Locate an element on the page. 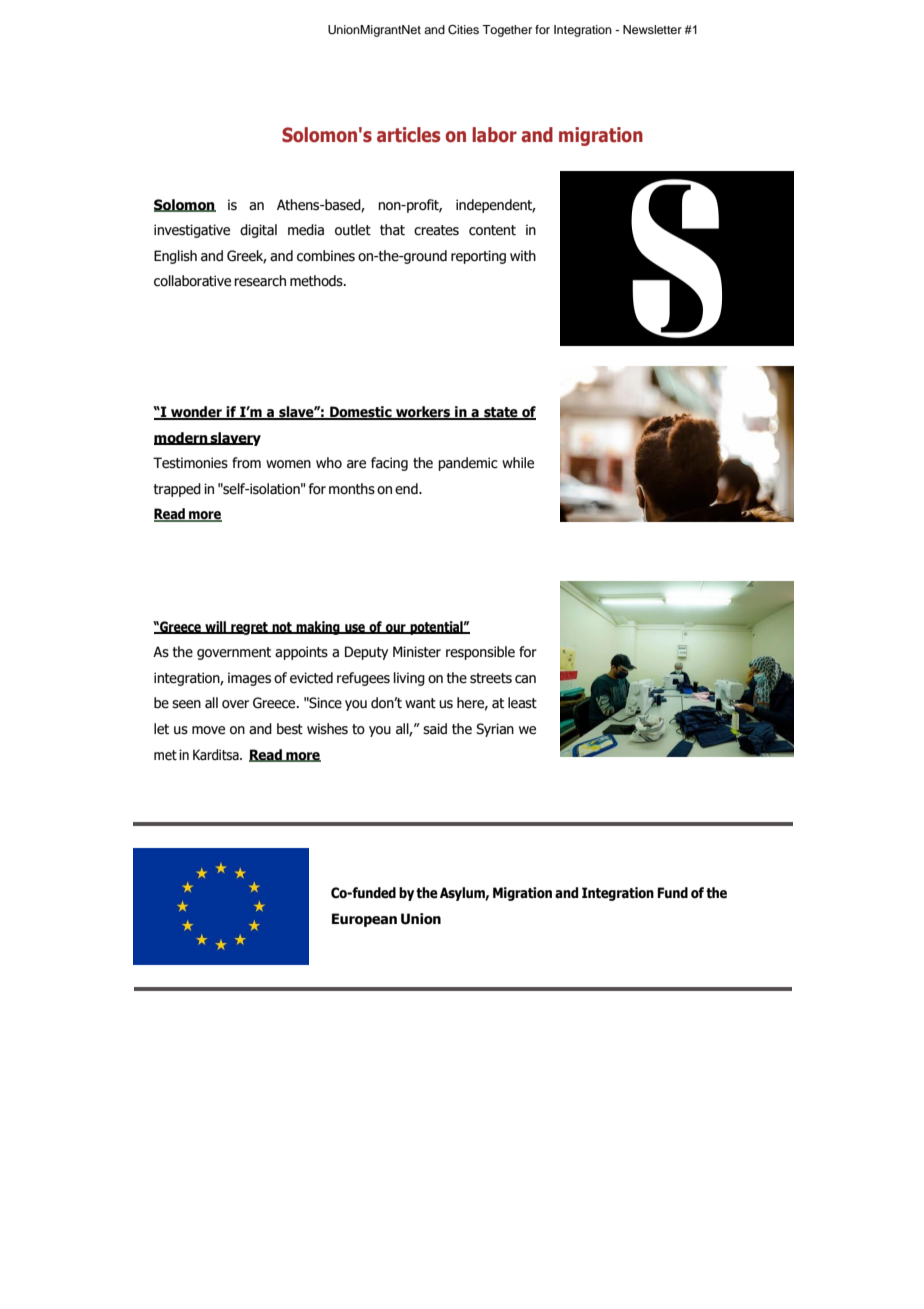 The height and width of the image is (1309, 924). said is located at coordinates (435, 729).
